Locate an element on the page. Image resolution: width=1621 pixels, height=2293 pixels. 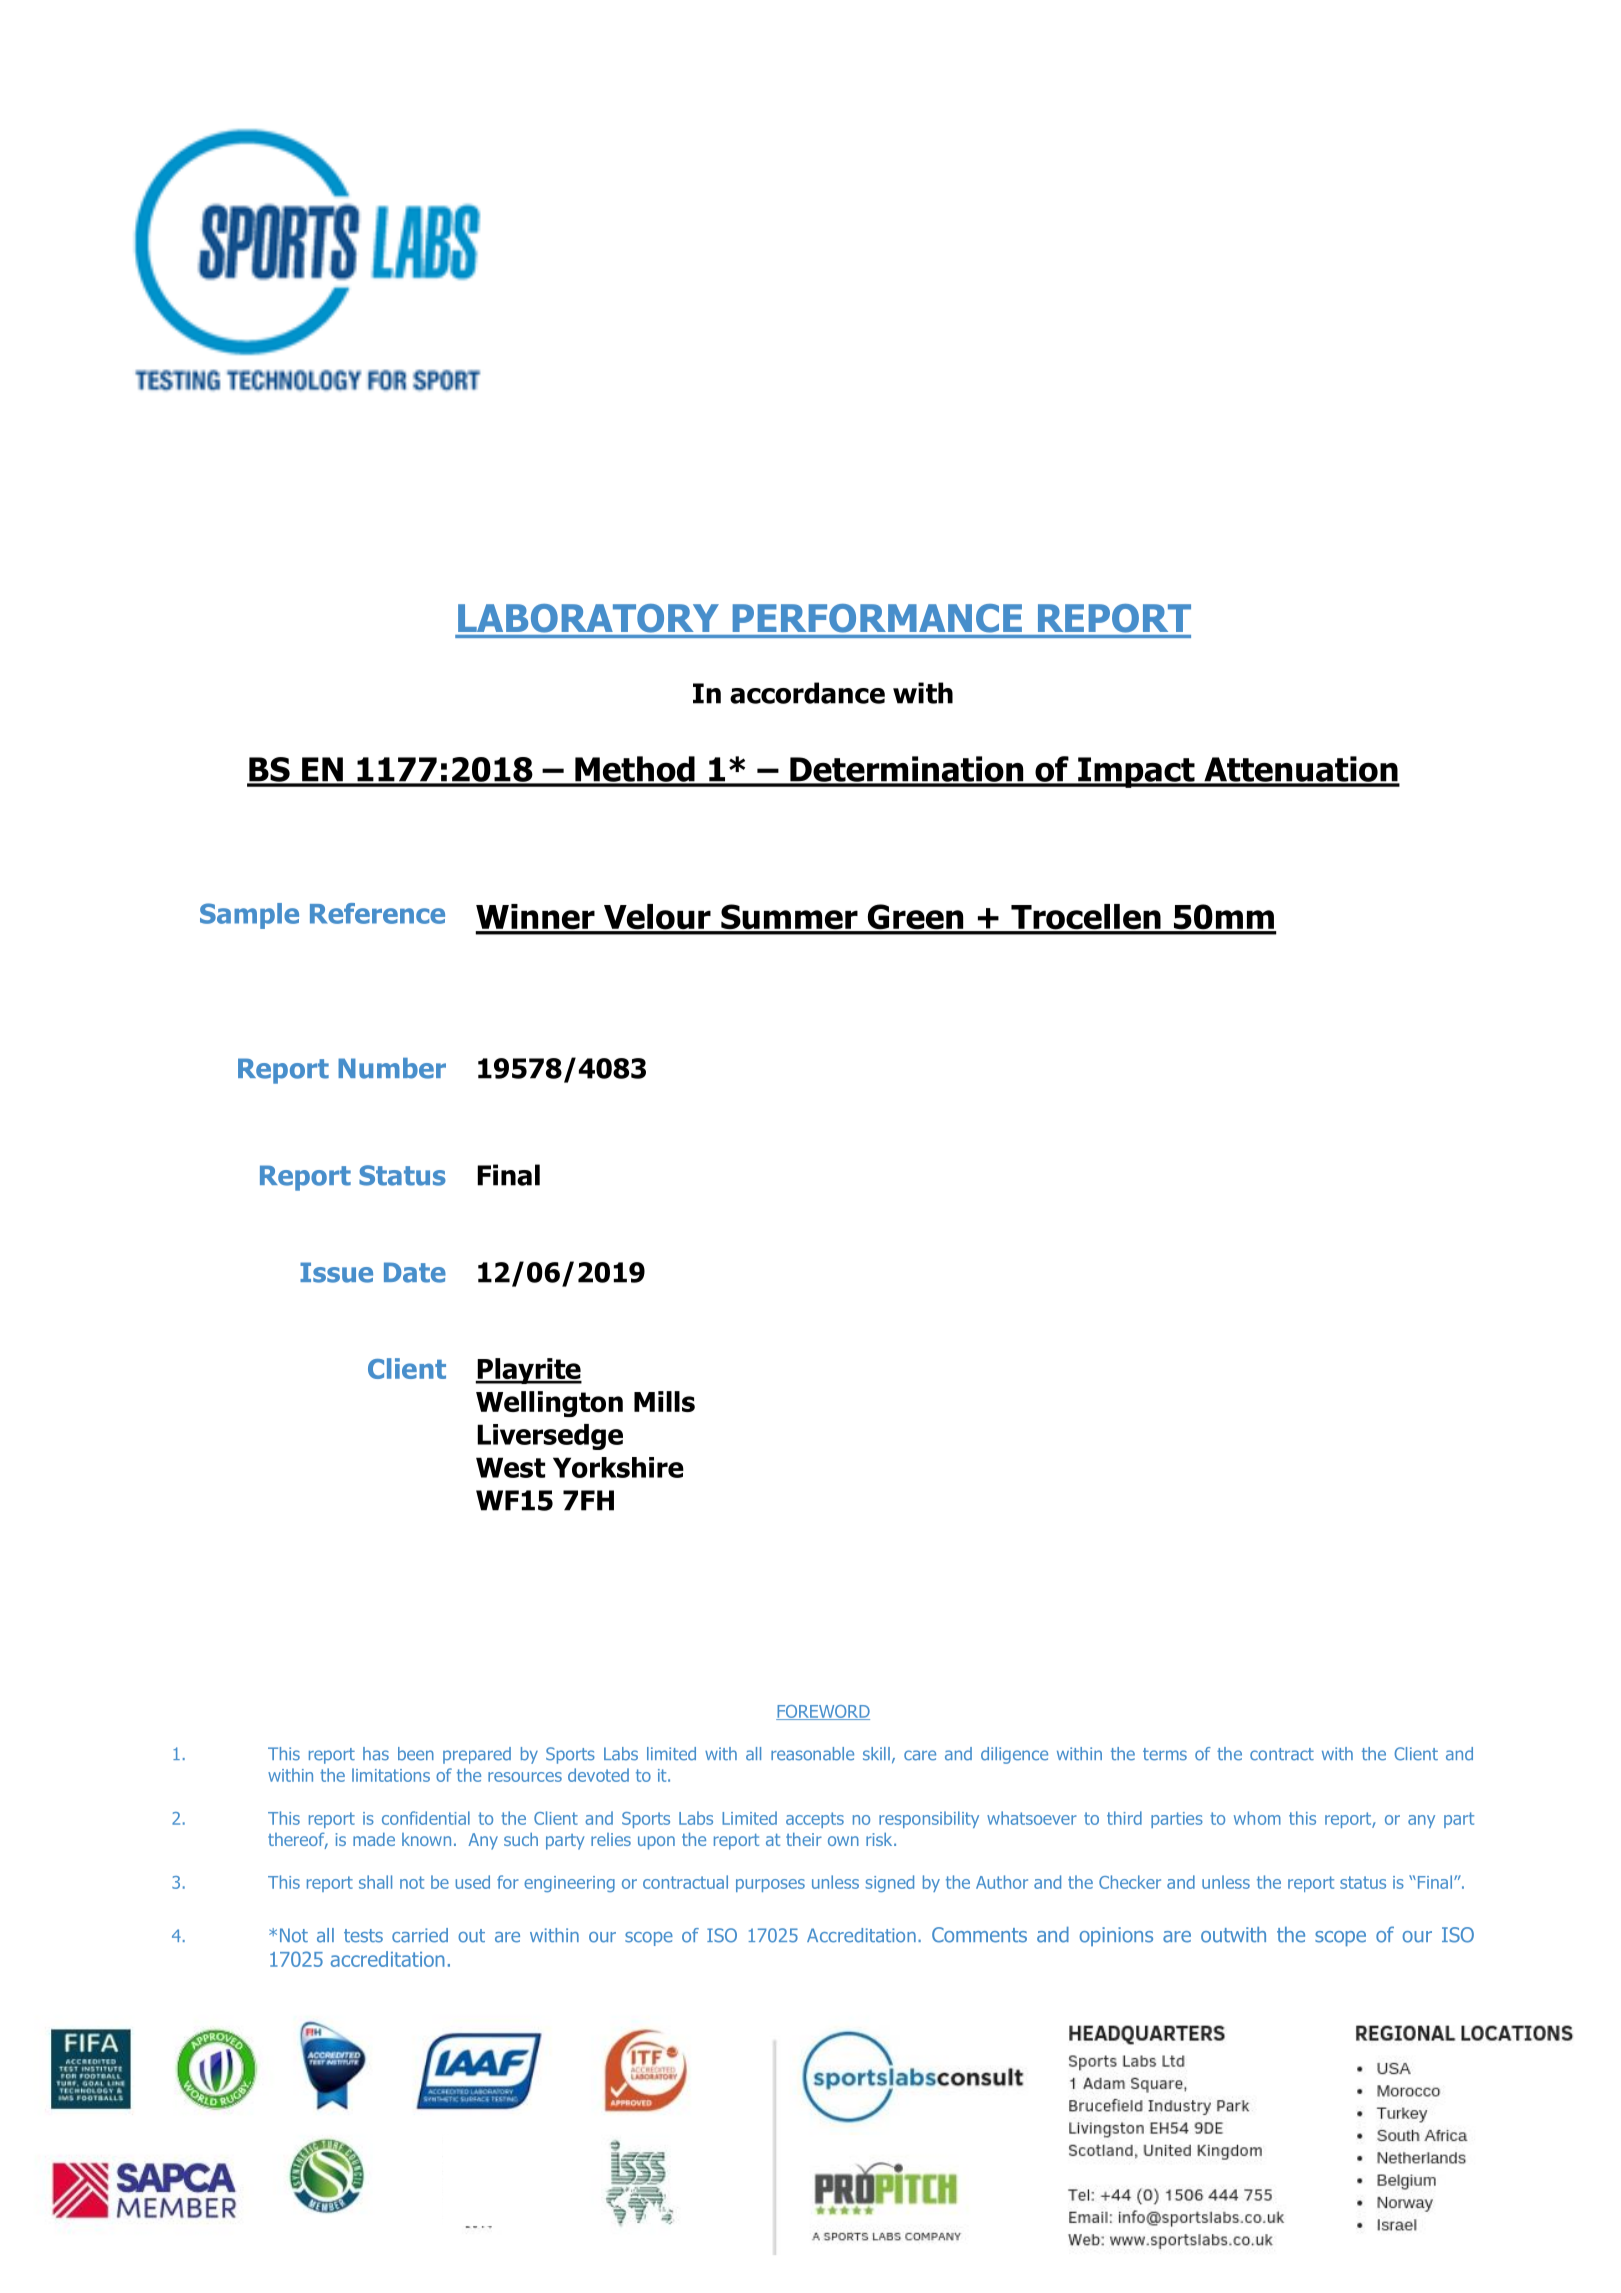
Issue is located at coordinates (336, 1272).
